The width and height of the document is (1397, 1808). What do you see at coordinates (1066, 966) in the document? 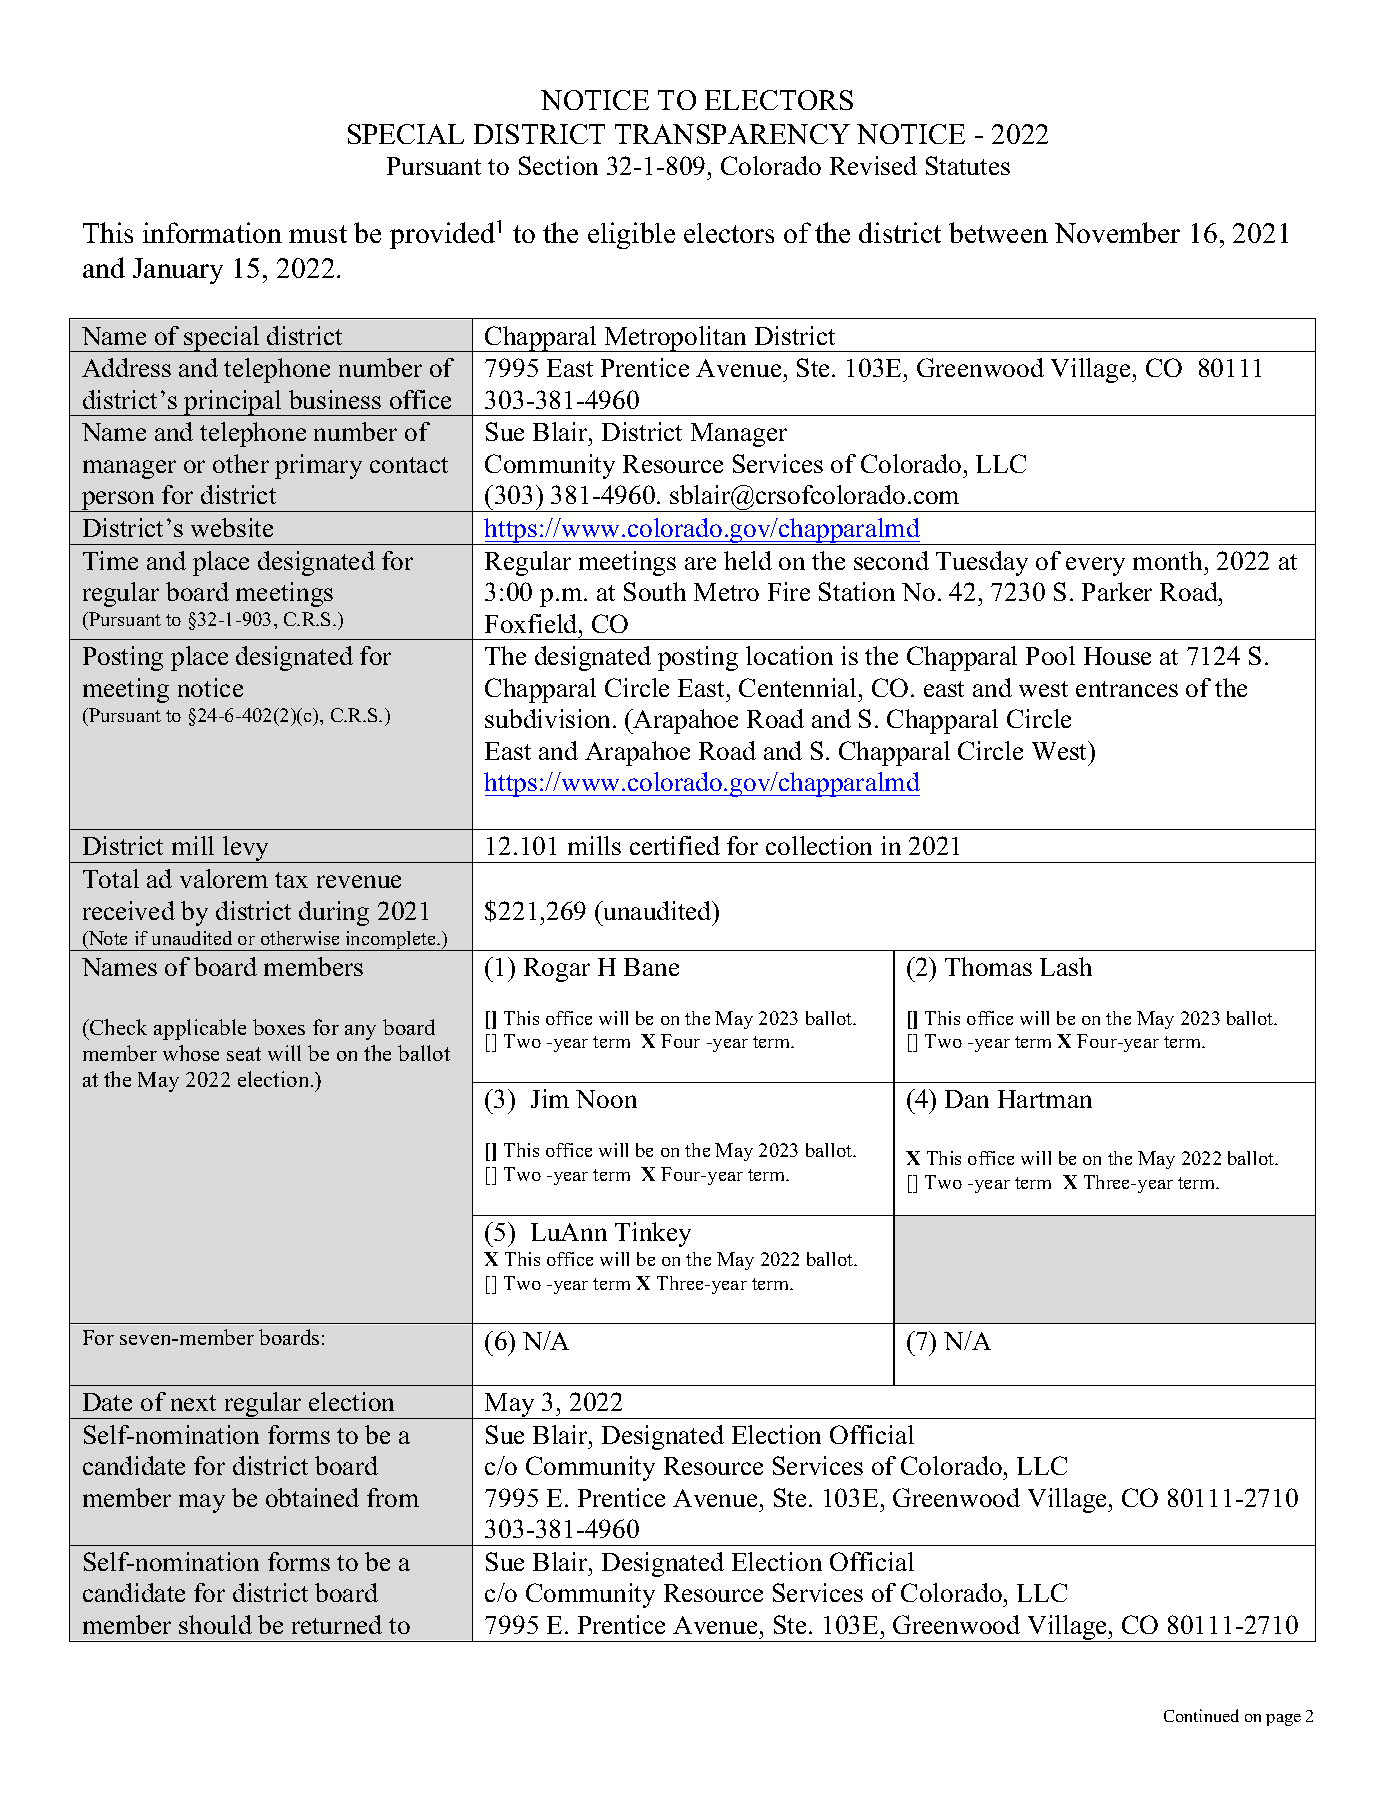
I see `Lash` at bounding box center [1066, 966].
